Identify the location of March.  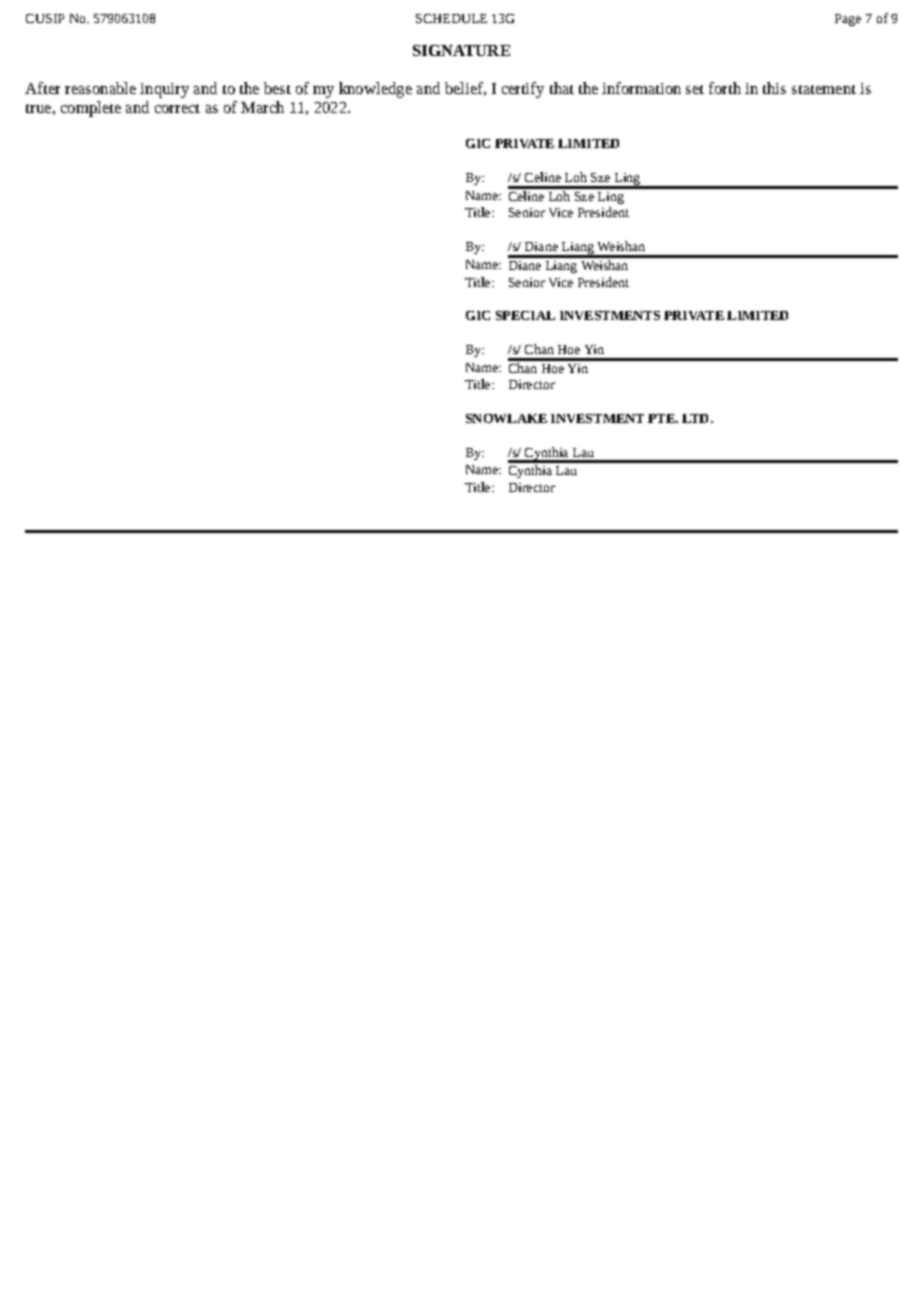
(262, 107).
